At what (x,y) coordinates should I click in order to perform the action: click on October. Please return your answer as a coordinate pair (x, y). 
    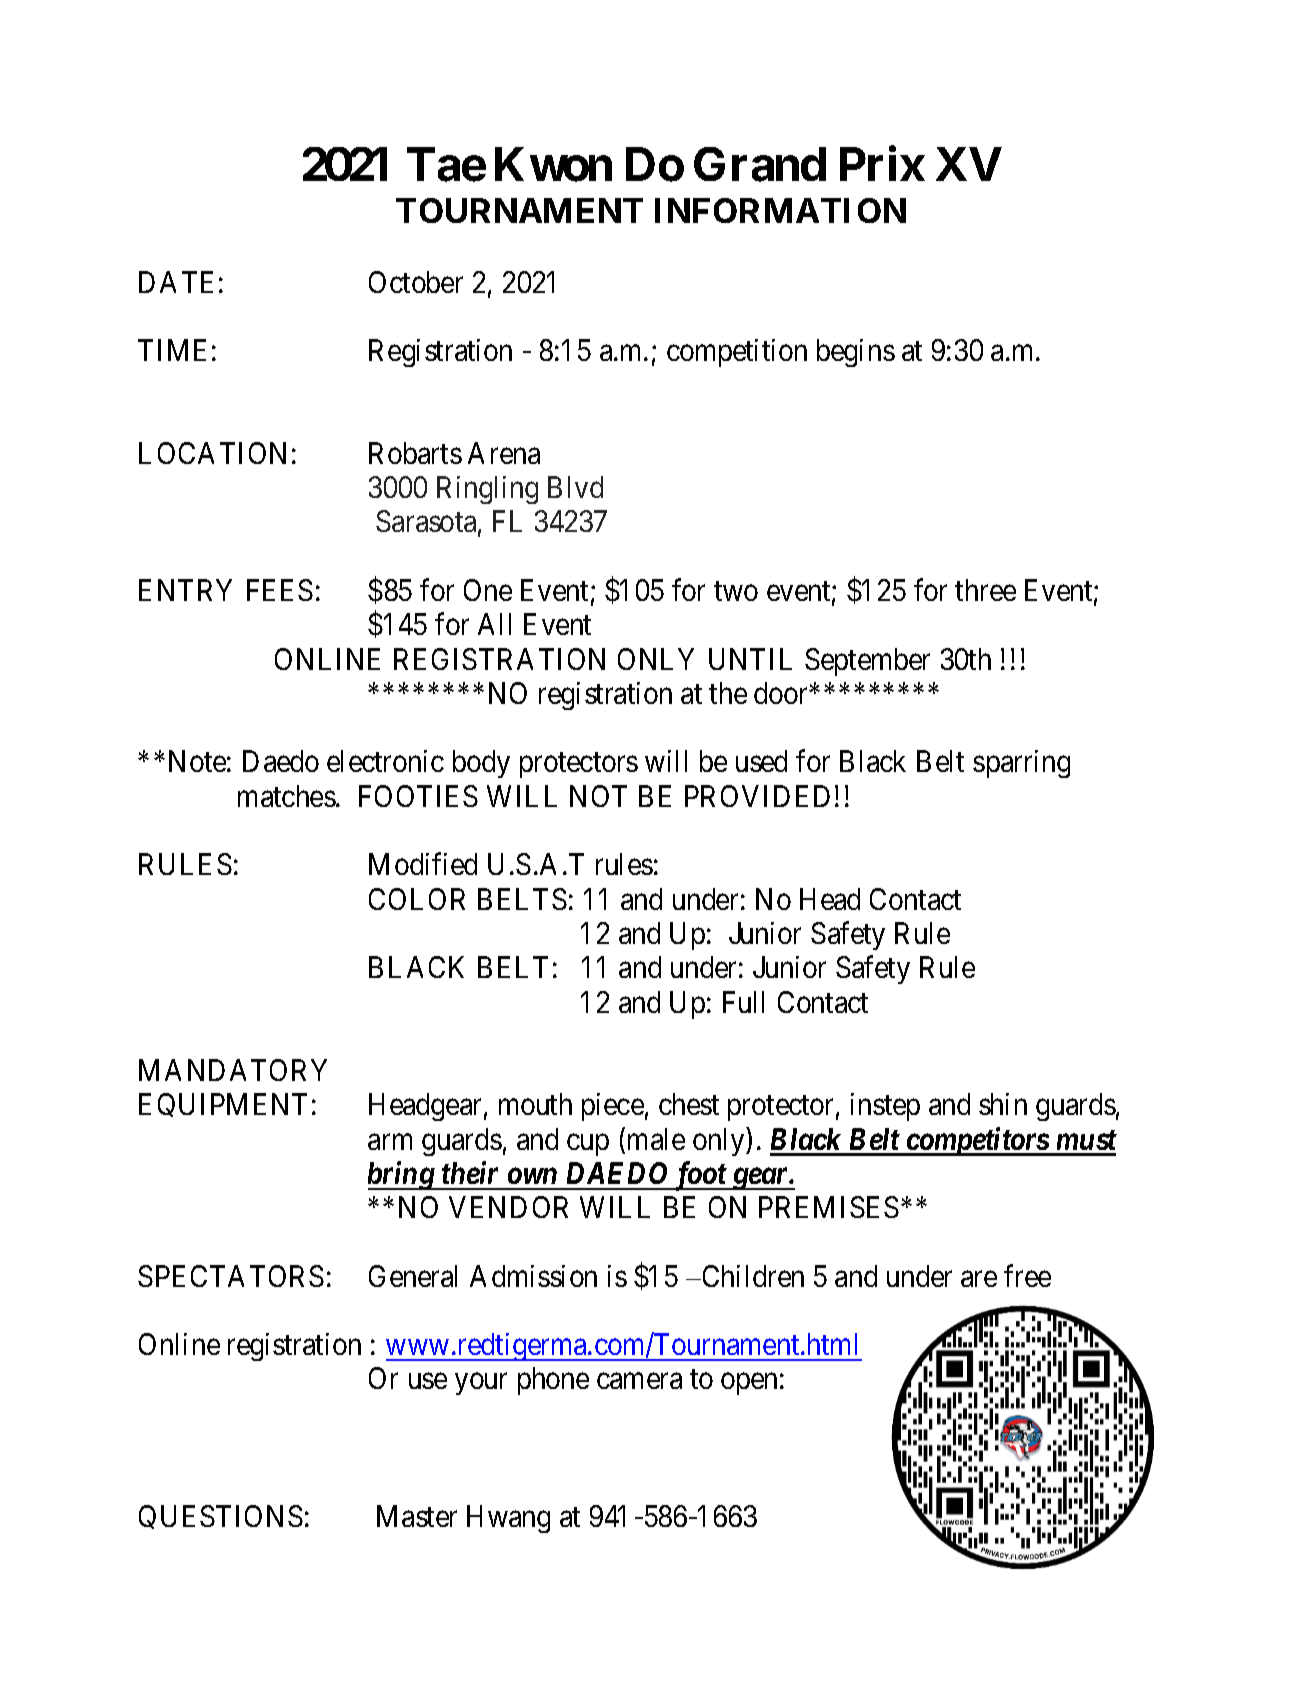
    Looking at the image, I should click on (416, 282).
